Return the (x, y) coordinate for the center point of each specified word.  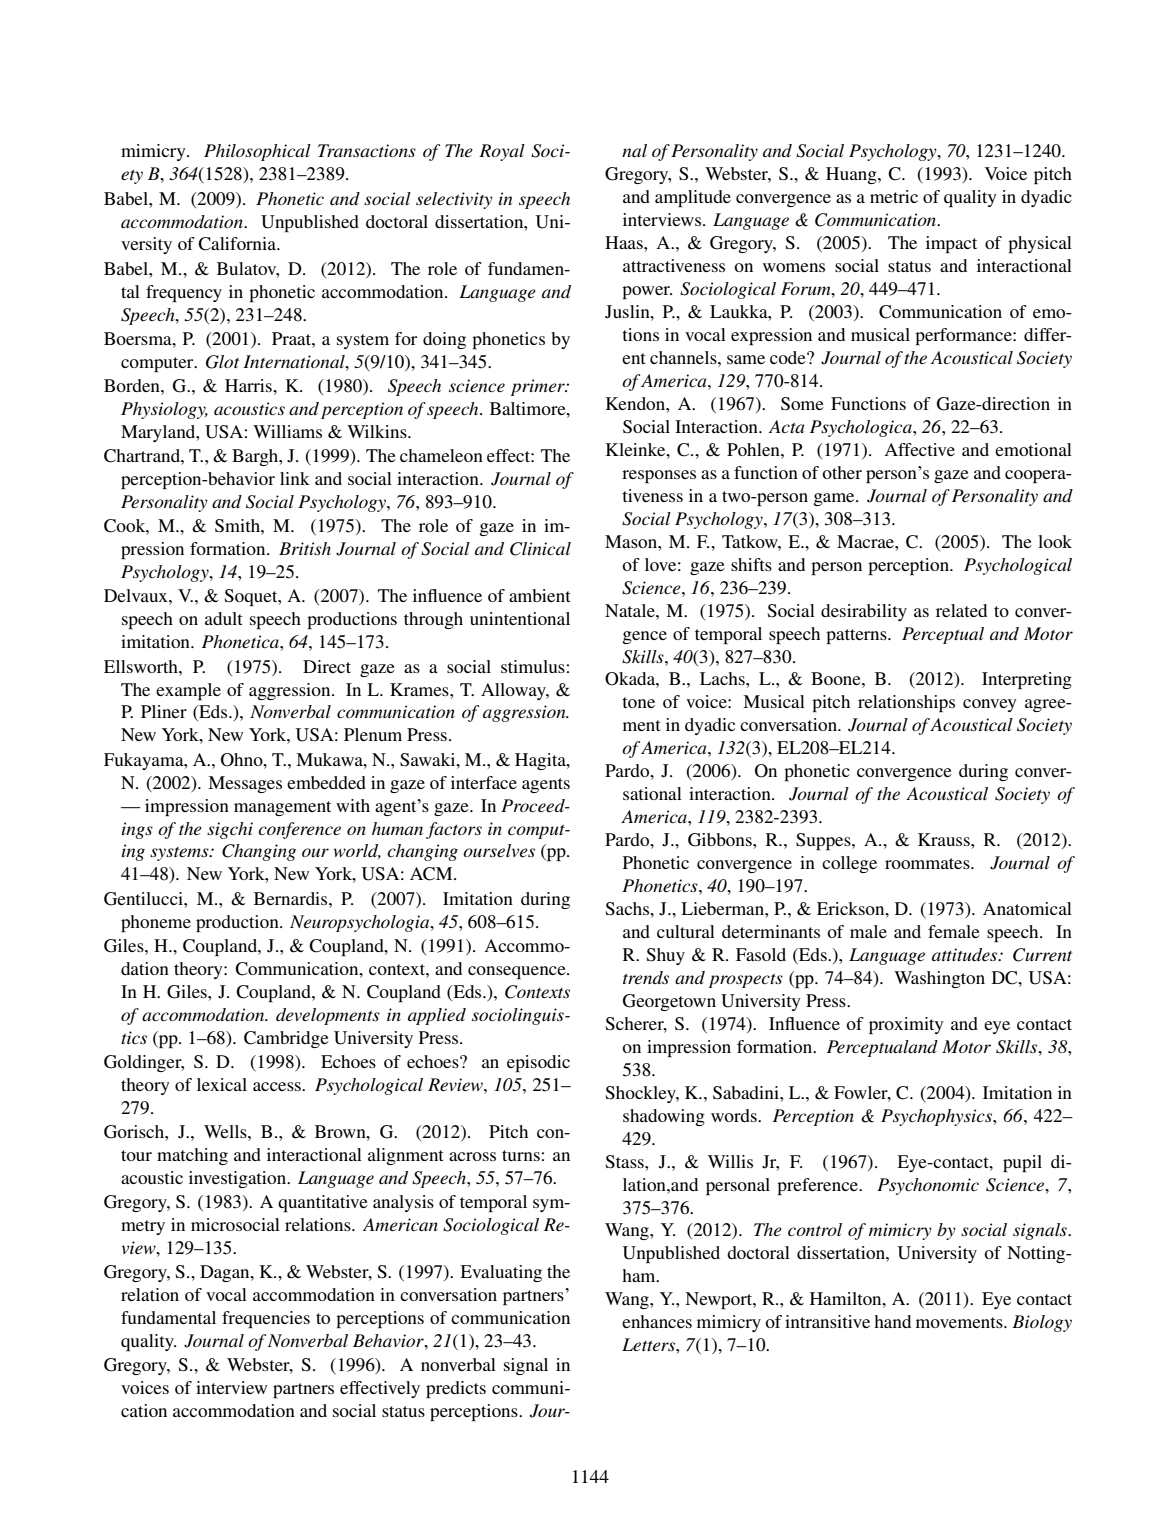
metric (894, 196)
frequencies (266, 1319)
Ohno (243, 760)
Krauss (945, 839)
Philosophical (257, 152)
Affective (919, 449)
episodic (538, 1063)
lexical (222, 1084)
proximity (906, 1025)
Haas (625, 242)
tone (638, 702)
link (295, 478)
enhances (657, 1321)
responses (659, 476)
